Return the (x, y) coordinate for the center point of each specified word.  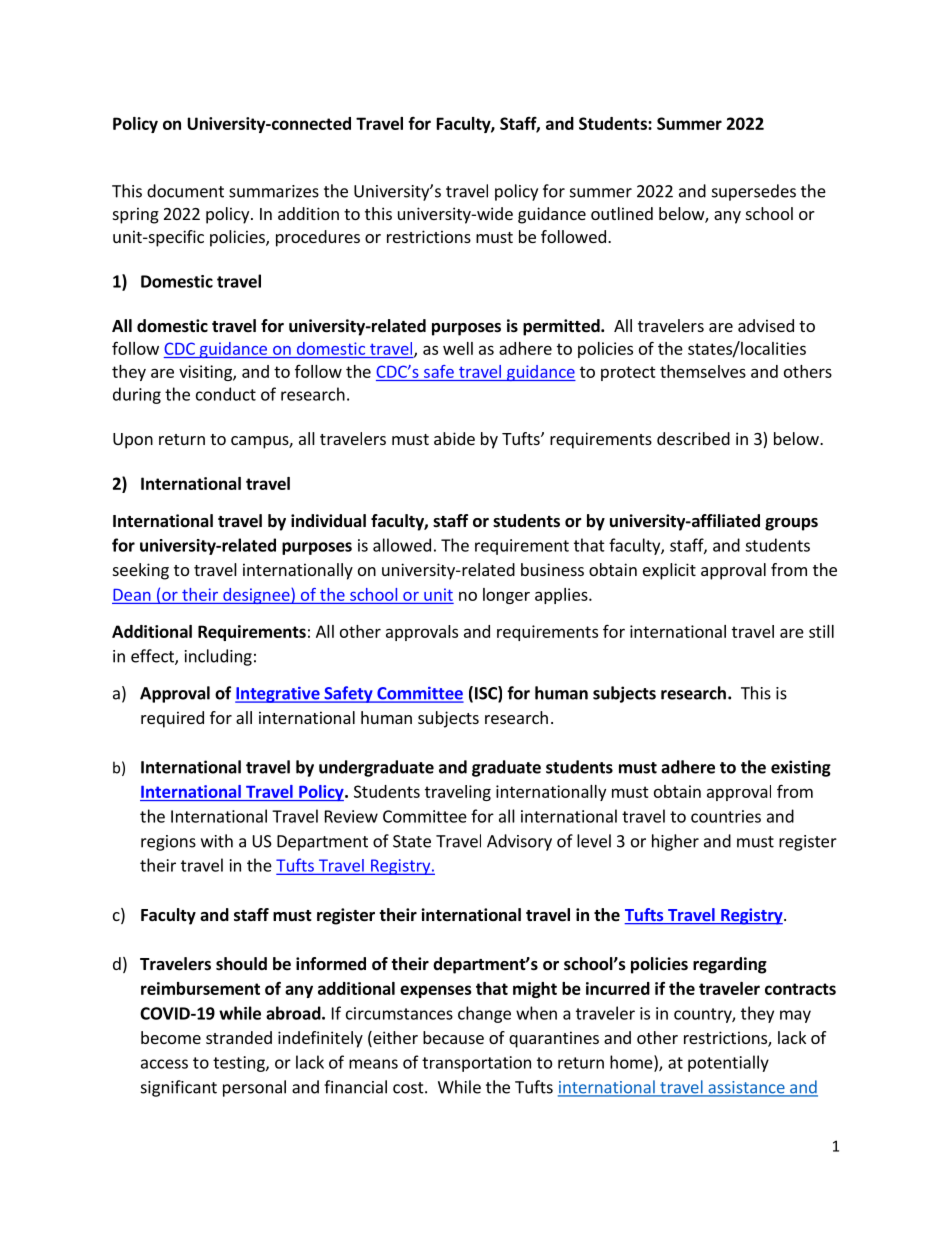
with (217, 841)
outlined (622, 213)
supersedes (754, 192)
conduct (226, 394)
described (693, 438)
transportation (476, 1064)
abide (454, 438)
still (821, 631)
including (218, 657)
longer (506, 596)
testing (240, 1064)
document (185, 191)
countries (726, 816)
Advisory (519, 842)
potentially (728, 1063)
